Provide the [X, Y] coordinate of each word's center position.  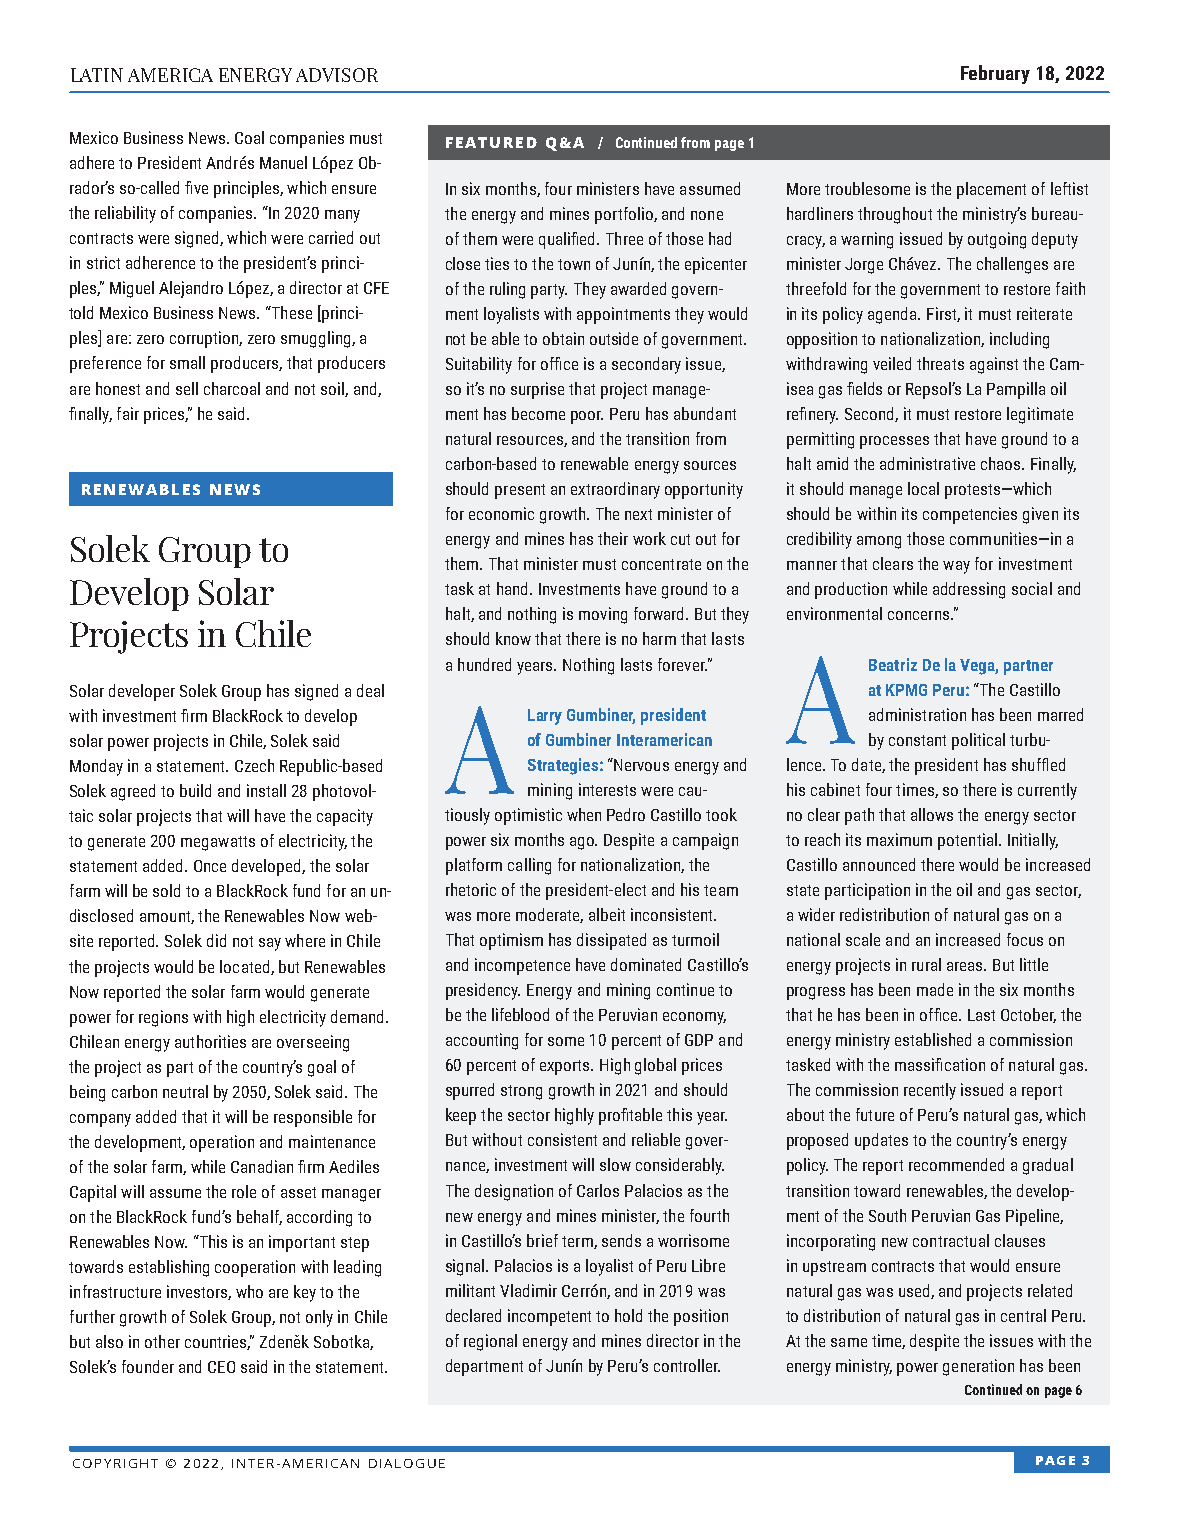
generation [978, 1367]
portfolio [625, 215]
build [195, 790]
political [978, 741]
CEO [221, 1367]
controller [687, 1365]
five [196, 187]
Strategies [563, 766]
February [995, 74]
